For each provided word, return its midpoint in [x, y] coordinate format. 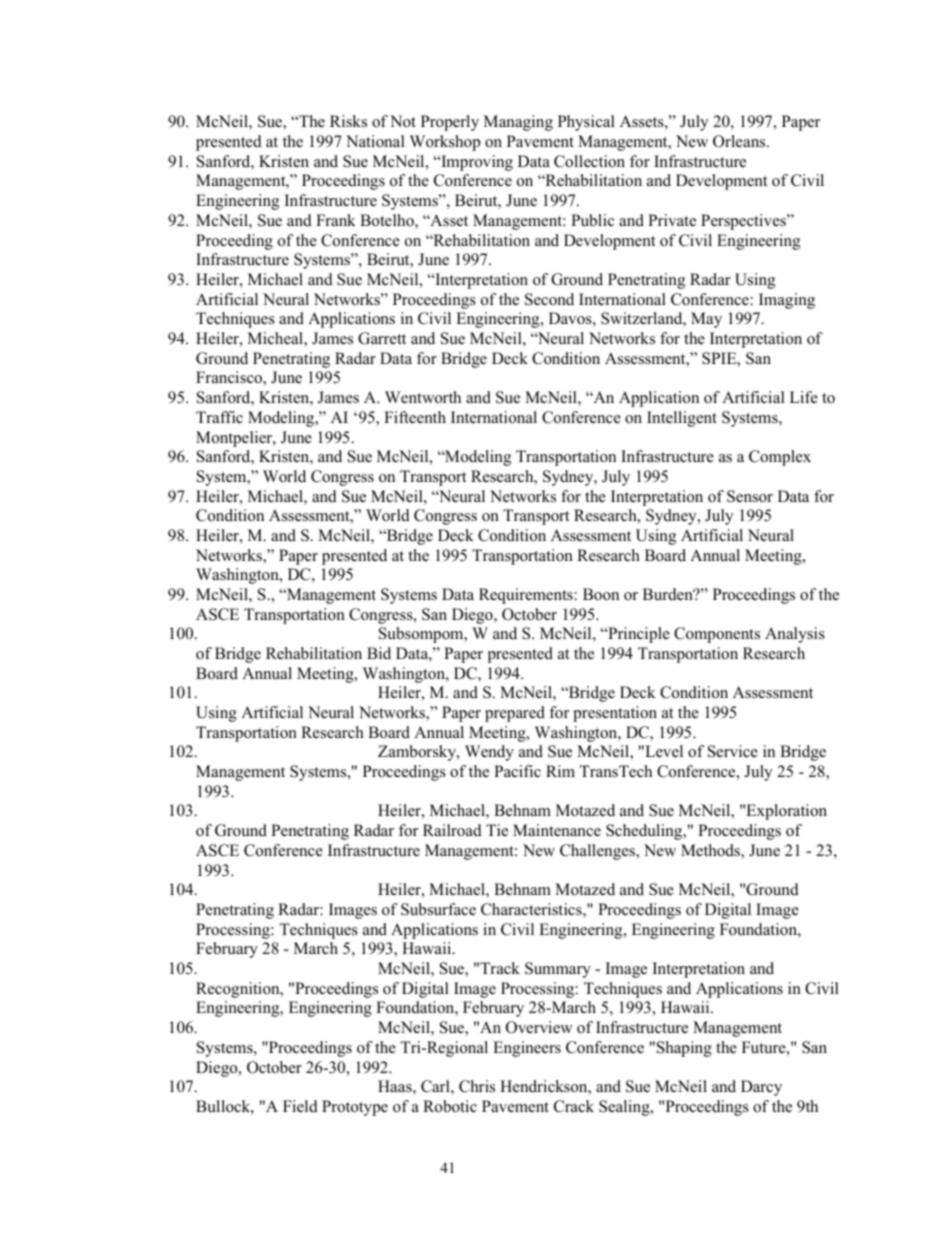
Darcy [761, 1088]
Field [300, 1106]
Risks [348, 121]
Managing [518, 123]
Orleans [740, 141]
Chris [477, 1086]
